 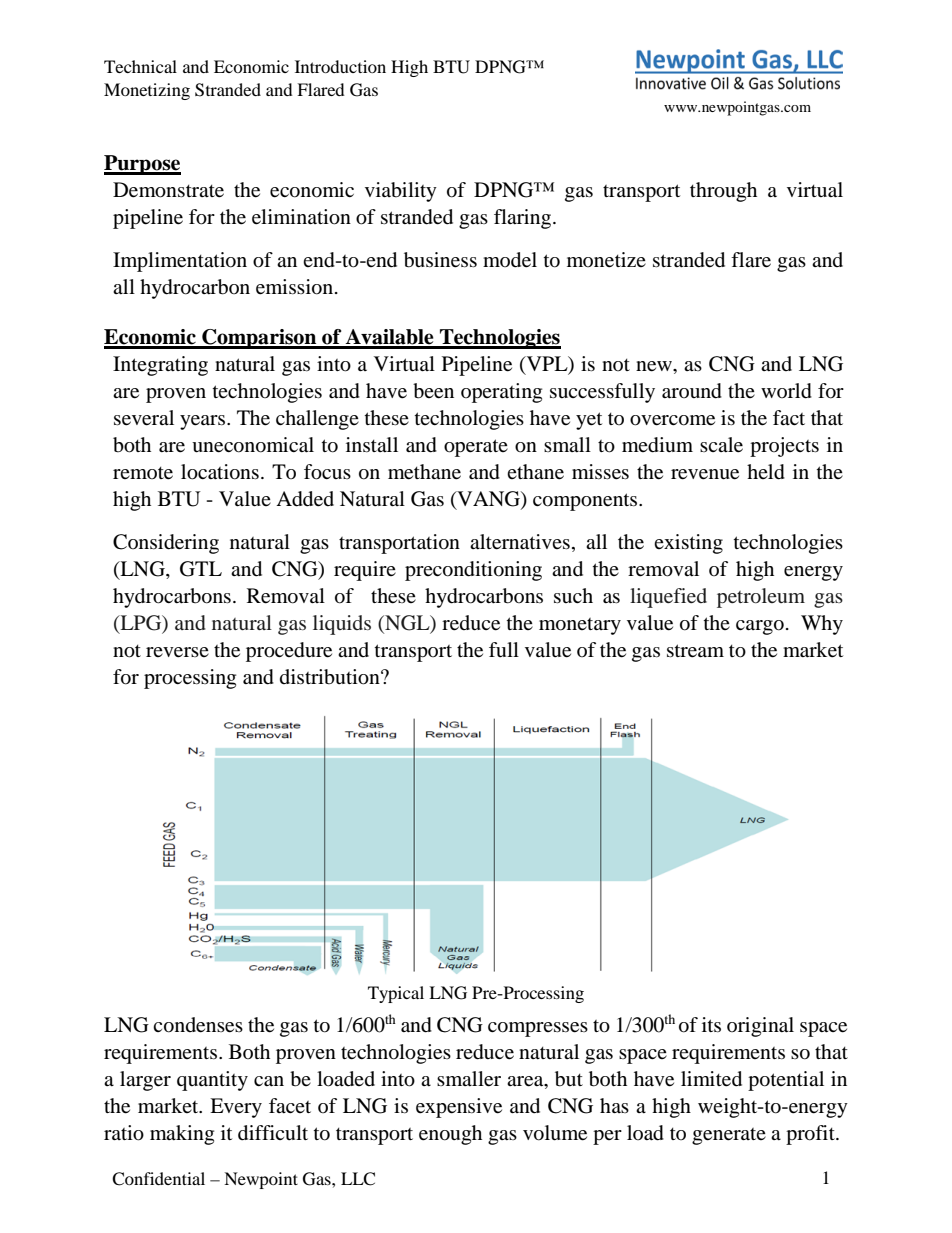 I want to click on viability, so click(x=401, y=192).
